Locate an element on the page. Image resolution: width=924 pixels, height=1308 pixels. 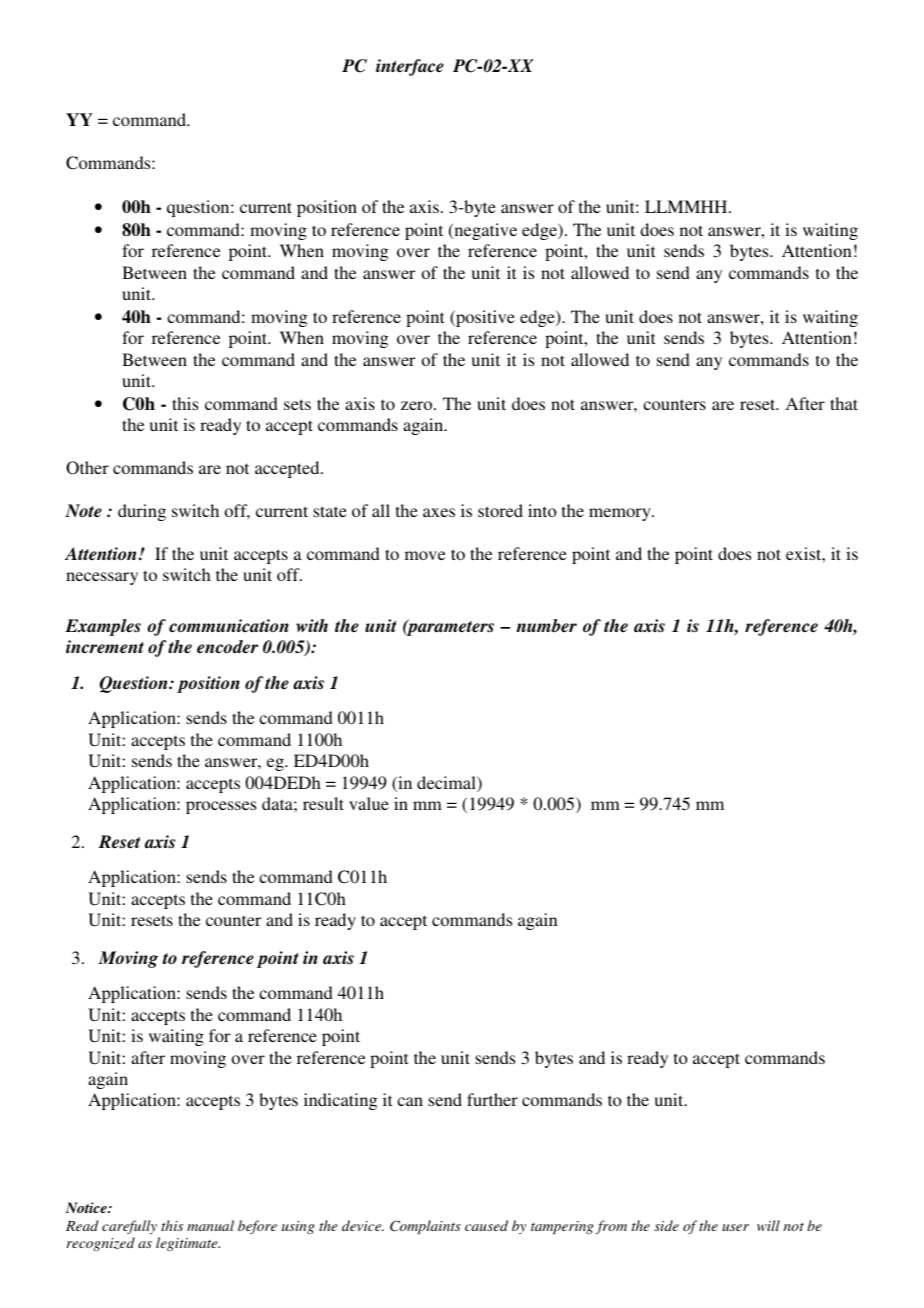
memory is located at coordinates (621, 514).
